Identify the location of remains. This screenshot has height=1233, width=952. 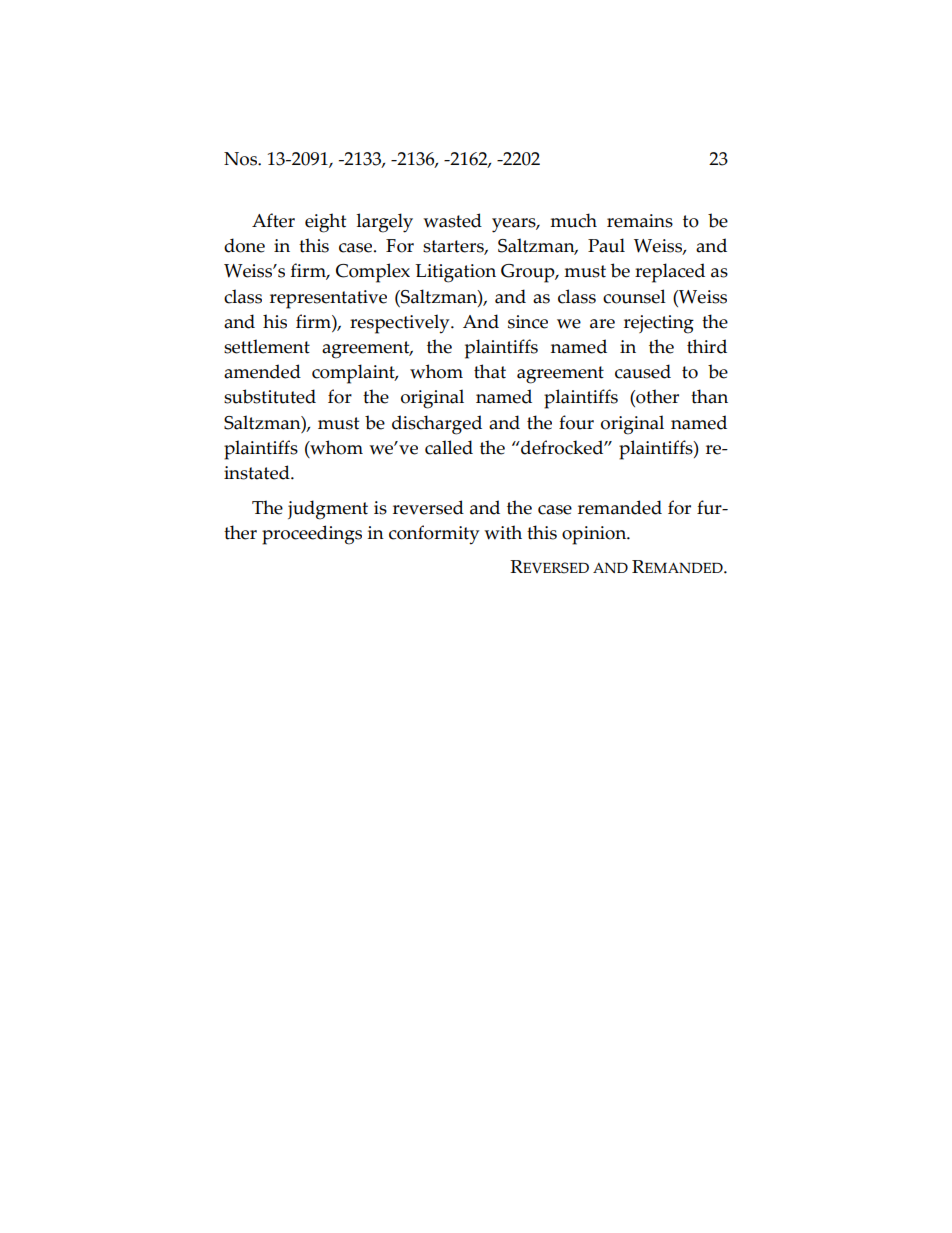
(640, 221).
